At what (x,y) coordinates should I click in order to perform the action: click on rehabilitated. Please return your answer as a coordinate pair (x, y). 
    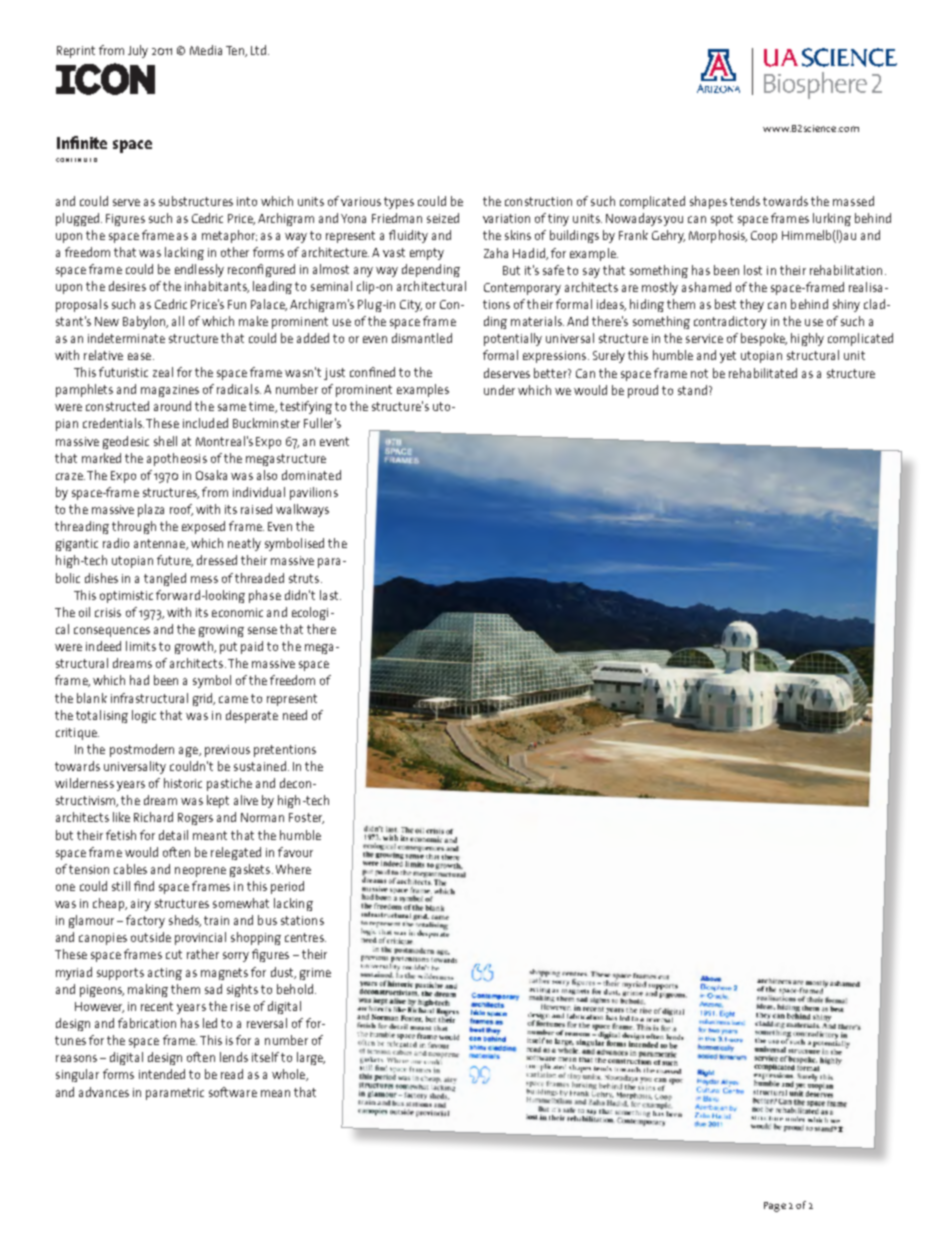
    Looking at the image, I should click on (763, 373).
